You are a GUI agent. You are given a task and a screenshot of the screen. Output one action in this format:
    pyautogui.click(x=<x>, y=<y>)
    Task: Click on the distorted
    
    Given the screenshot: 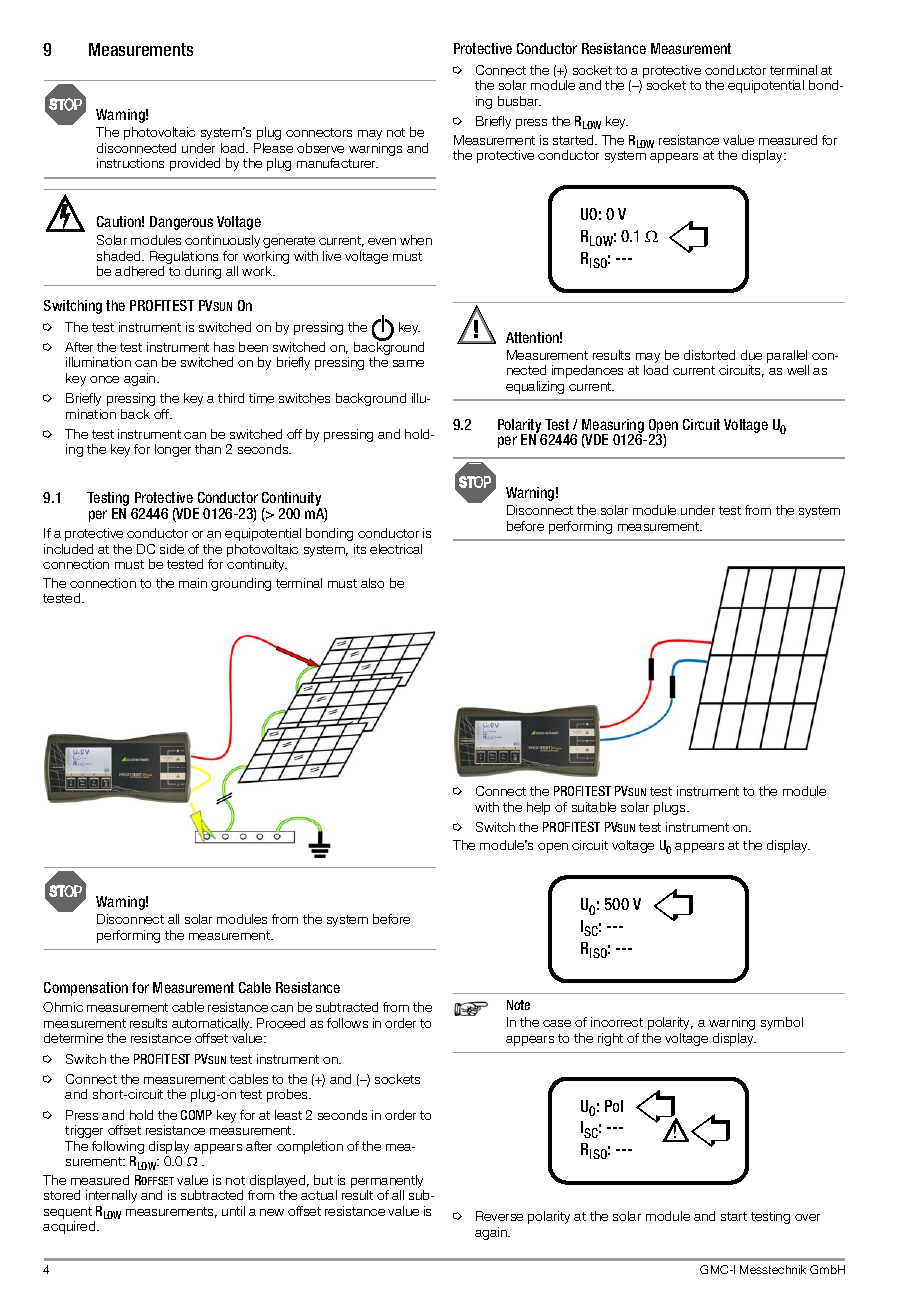 What is the action you would take?
    pyautogui.click(x=709, y=355)
